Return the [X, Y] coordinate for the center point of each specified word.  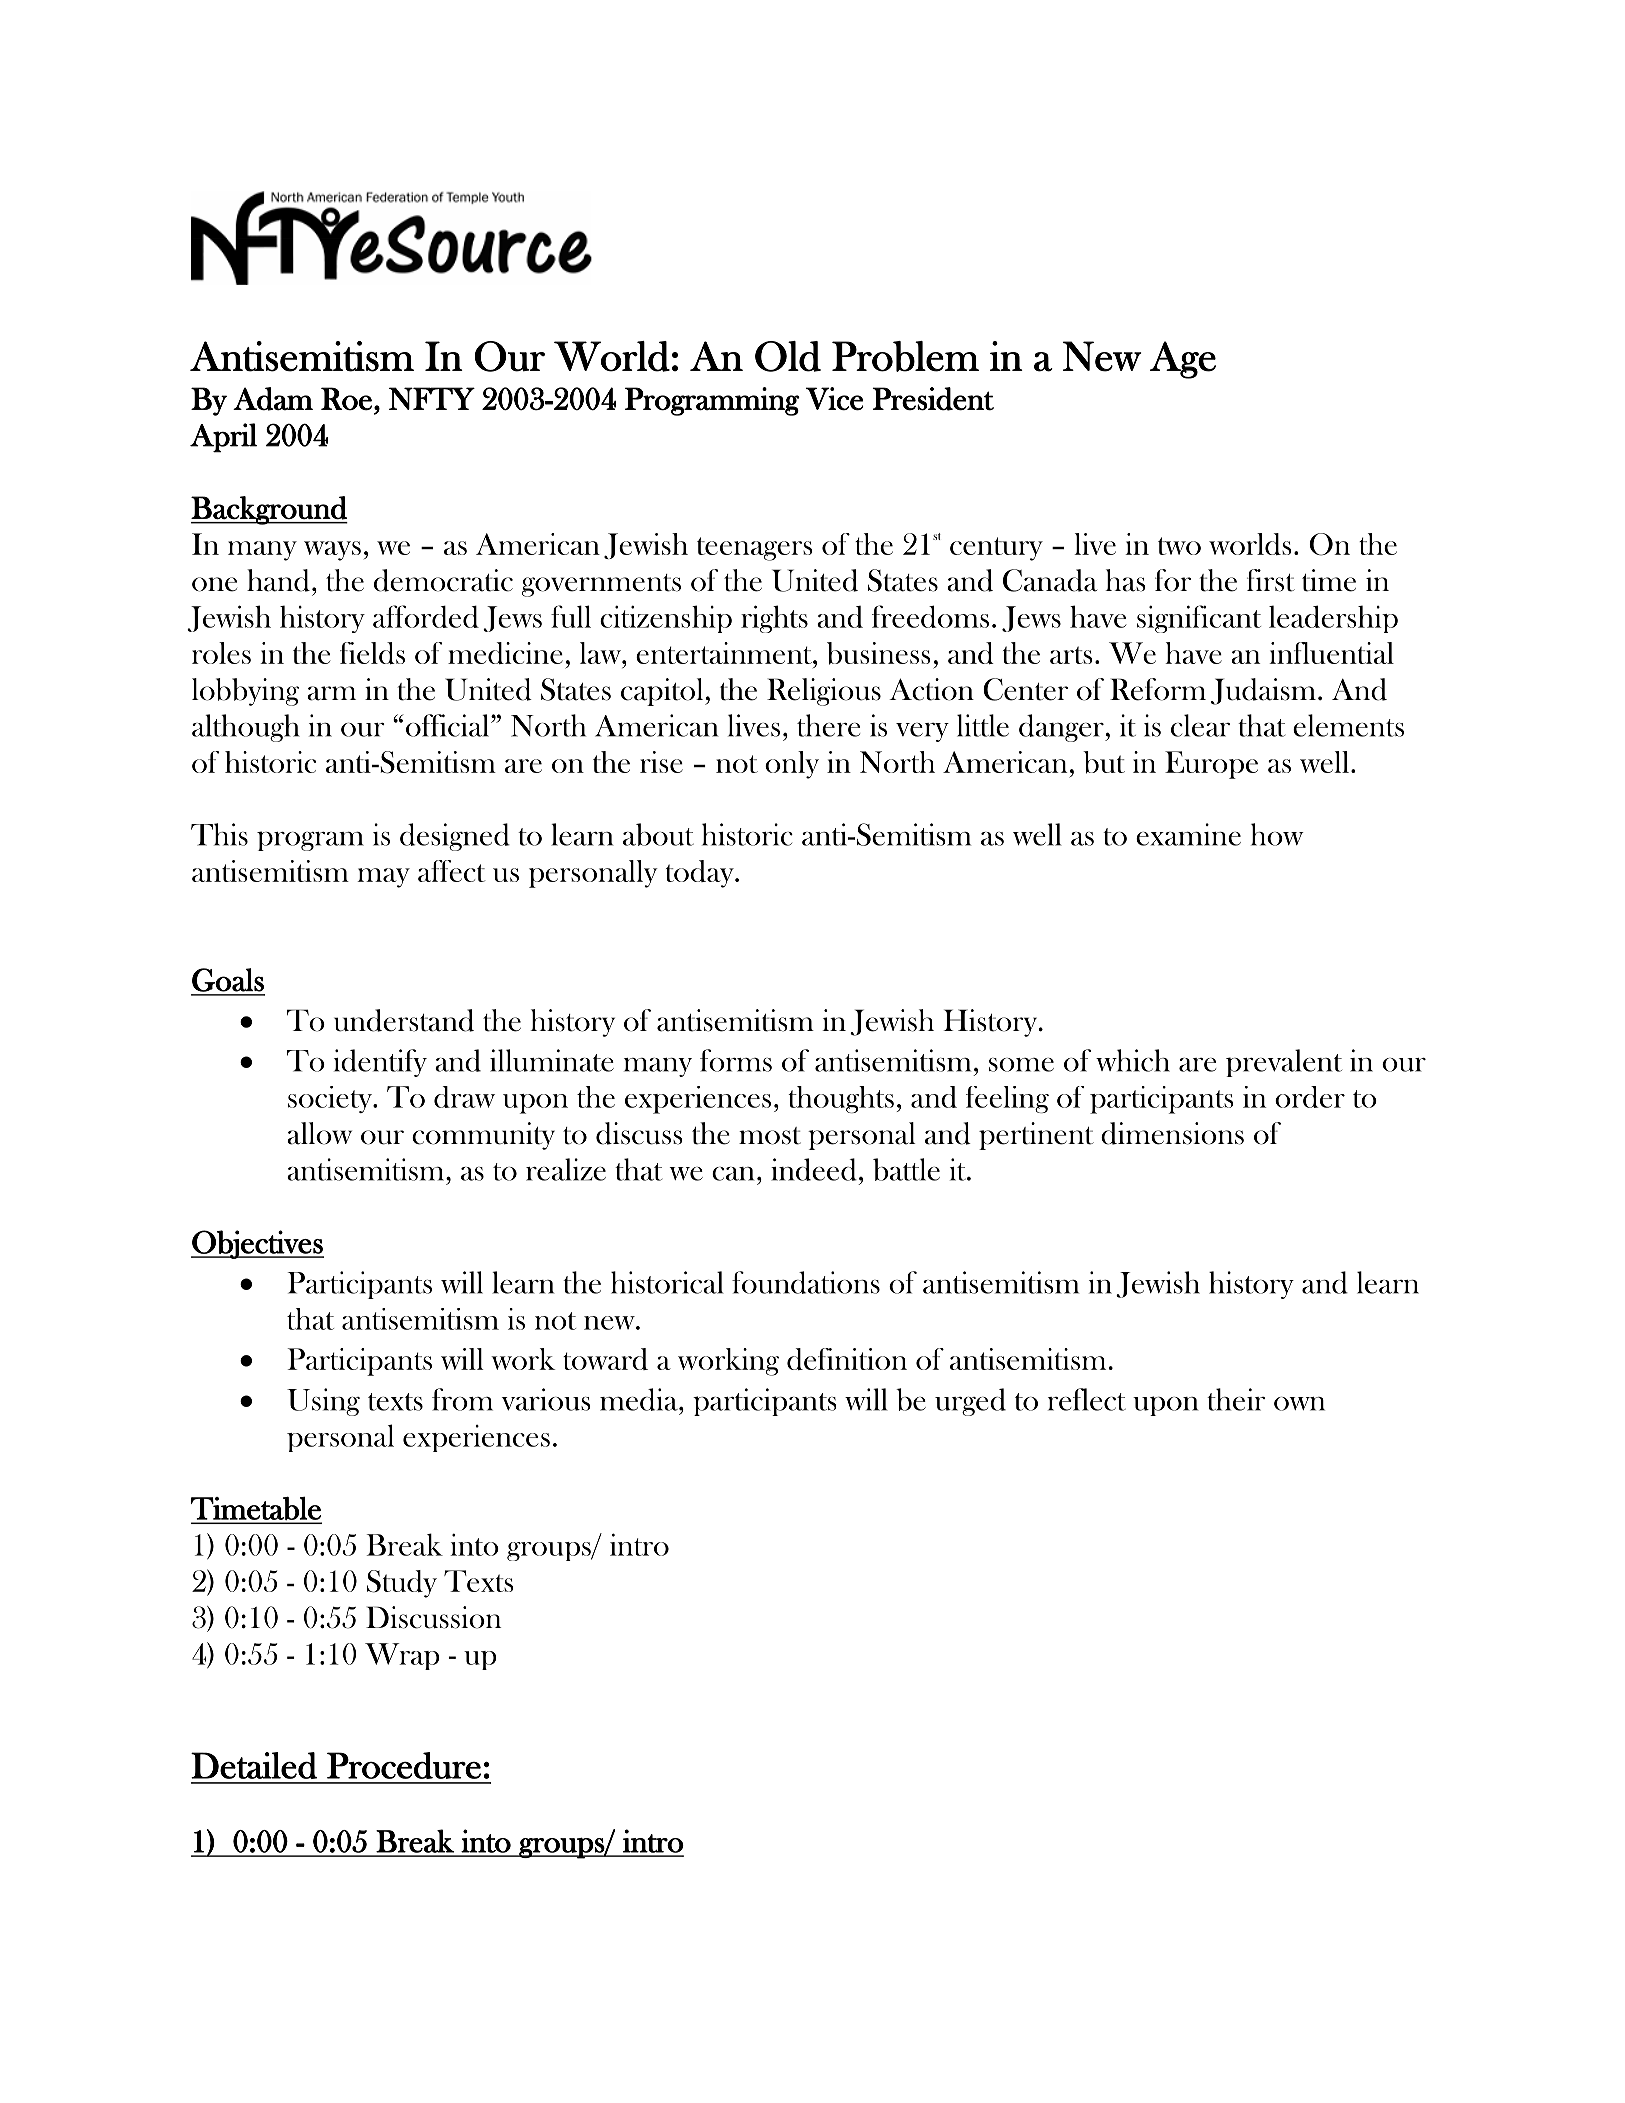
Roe [346, 398]
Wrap [402, 1656]
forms [736, 1060]
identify [380, 1063]
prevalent [1284, 1063]
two [1179, 546]
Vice [834, 399]
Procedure [404, 1765]
